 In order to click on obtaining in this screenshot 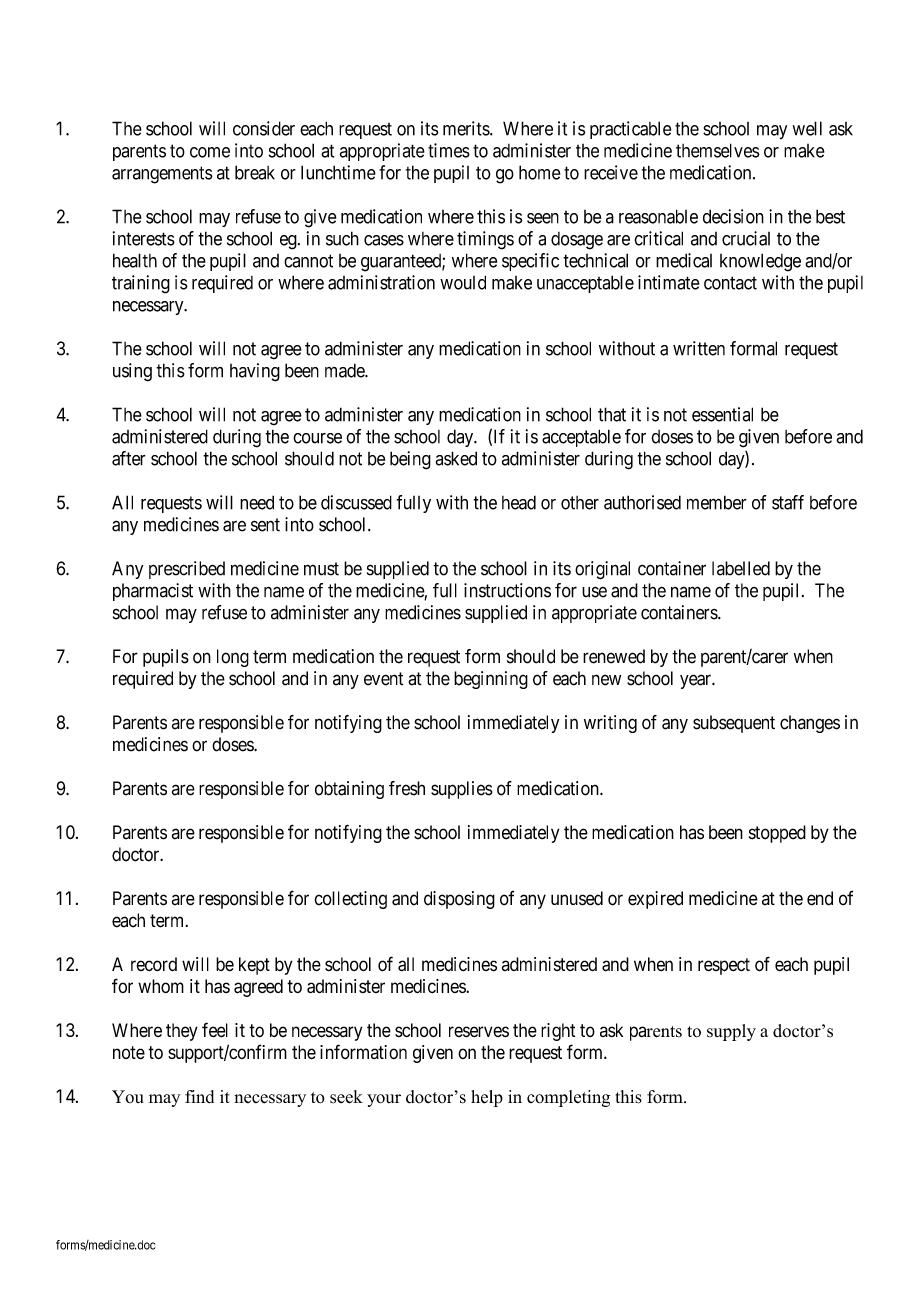, I will do `click(349, 790)`.
